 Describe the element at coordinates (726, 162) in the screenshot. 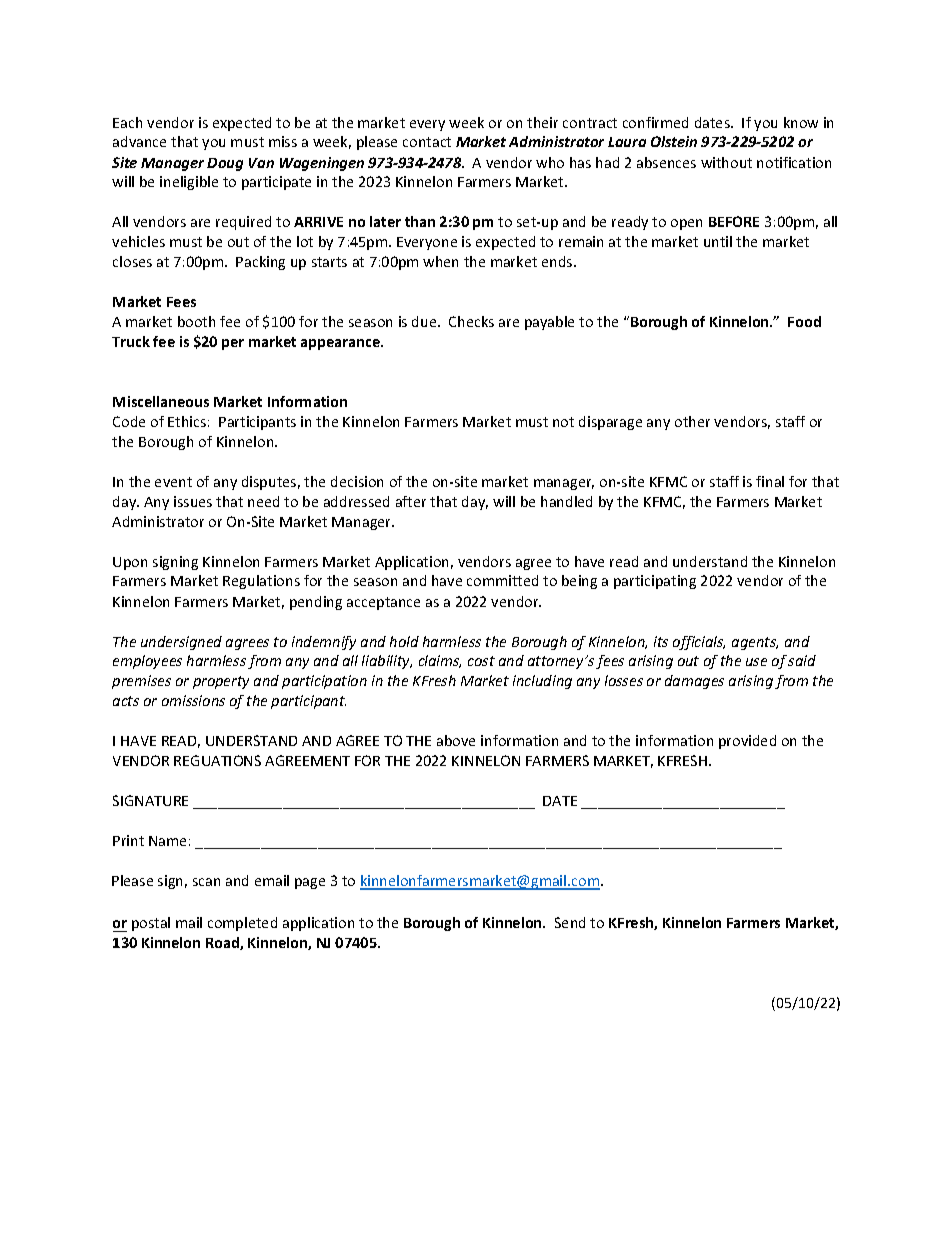

I see `without` at that location.
